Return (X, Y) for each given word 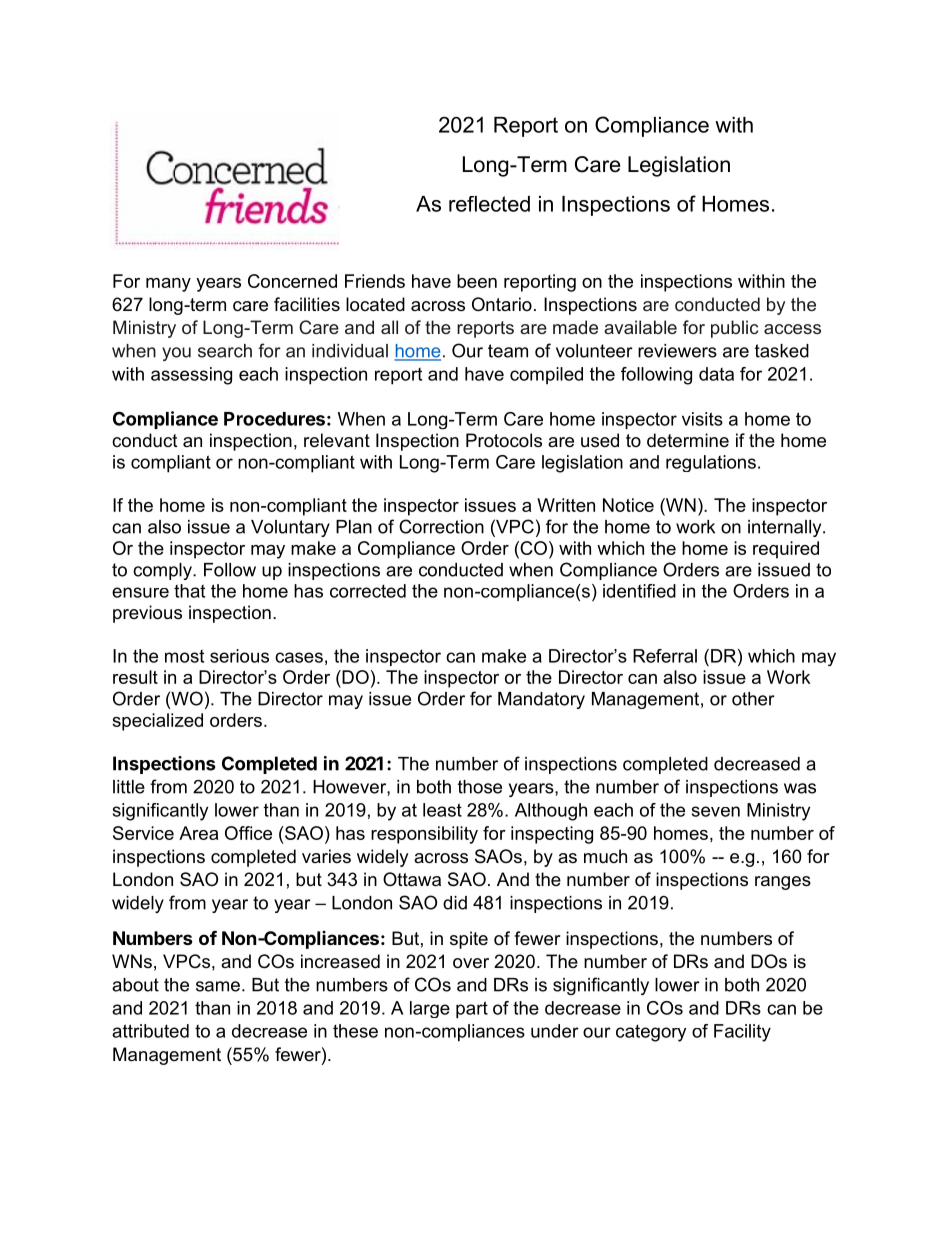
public (734, 329)
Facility (742, 1033)
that (189, 591)
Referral (665, 656)
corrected (368, 591)
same (218, 986)
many (168, 285)
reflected (489, 204)
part (472, 1010)
